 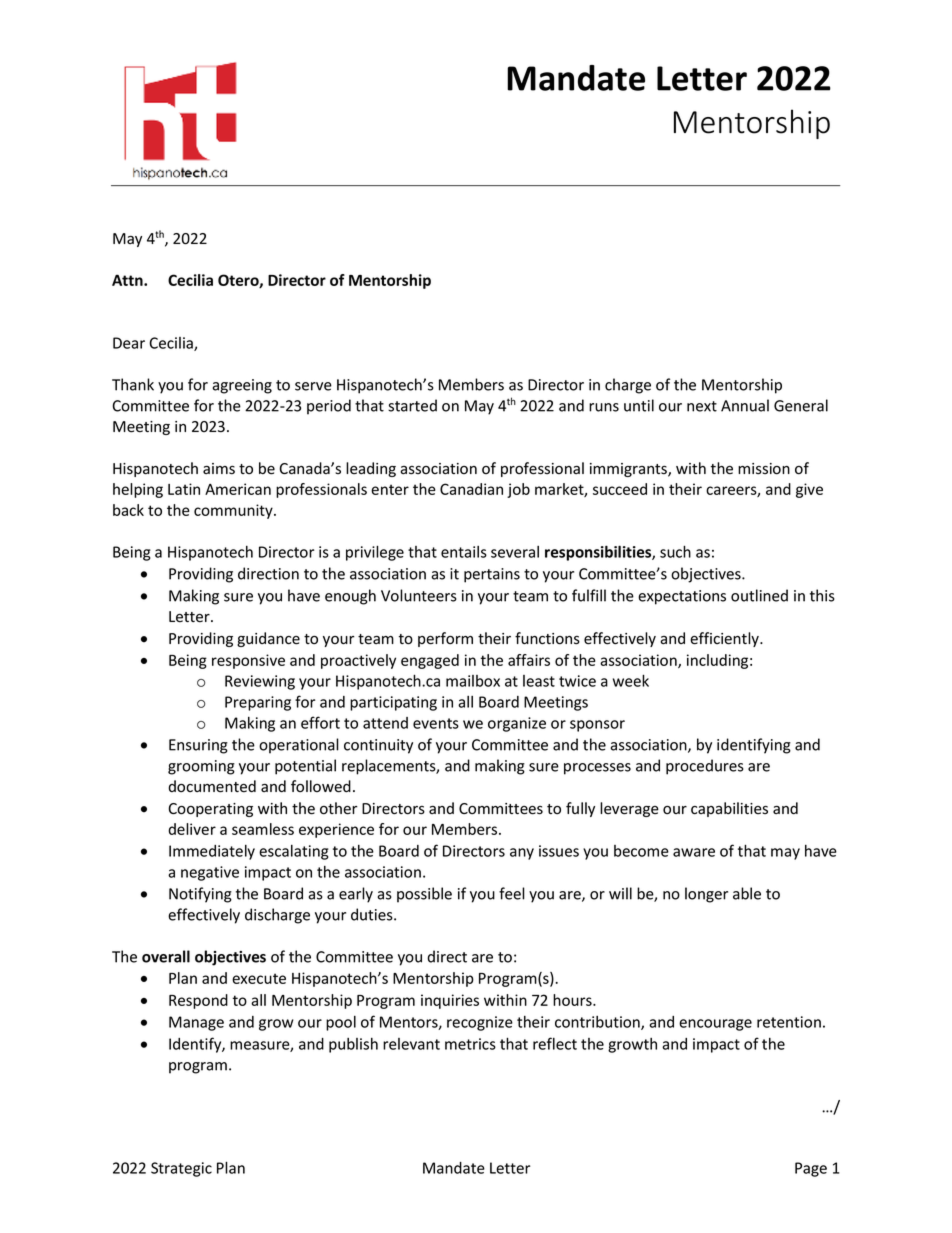 What do you see at coordinates (128, 280) in the document?
I see `Attn` at bounding box center [128, 280].
